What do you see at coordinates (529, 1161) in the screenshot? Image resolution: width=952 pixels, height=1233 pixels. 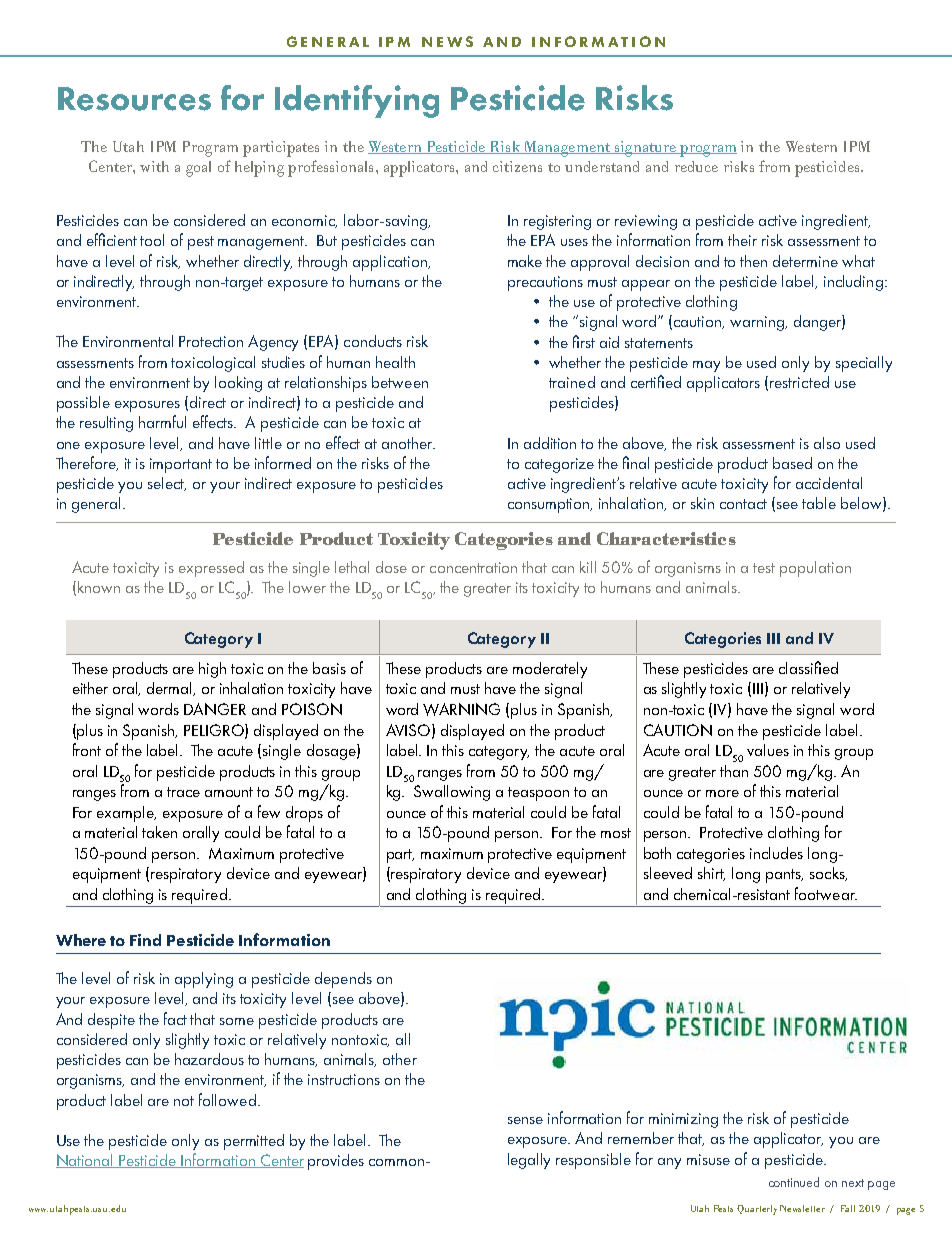 I see `legally` at bounding box center [529, 1161].
